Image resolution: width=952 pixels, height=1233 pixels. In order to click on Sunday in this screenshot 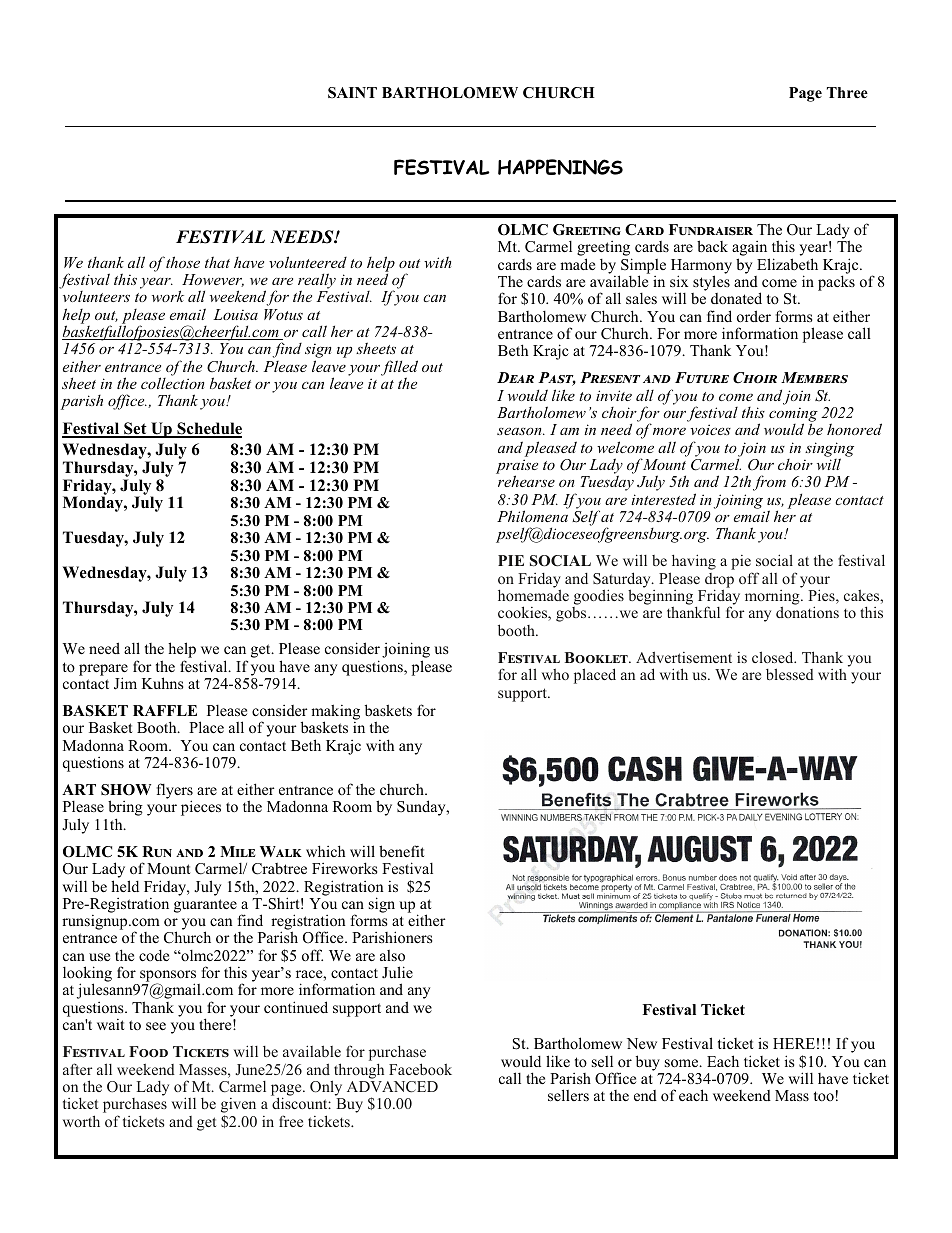, I will do `click(422, 808)`.
